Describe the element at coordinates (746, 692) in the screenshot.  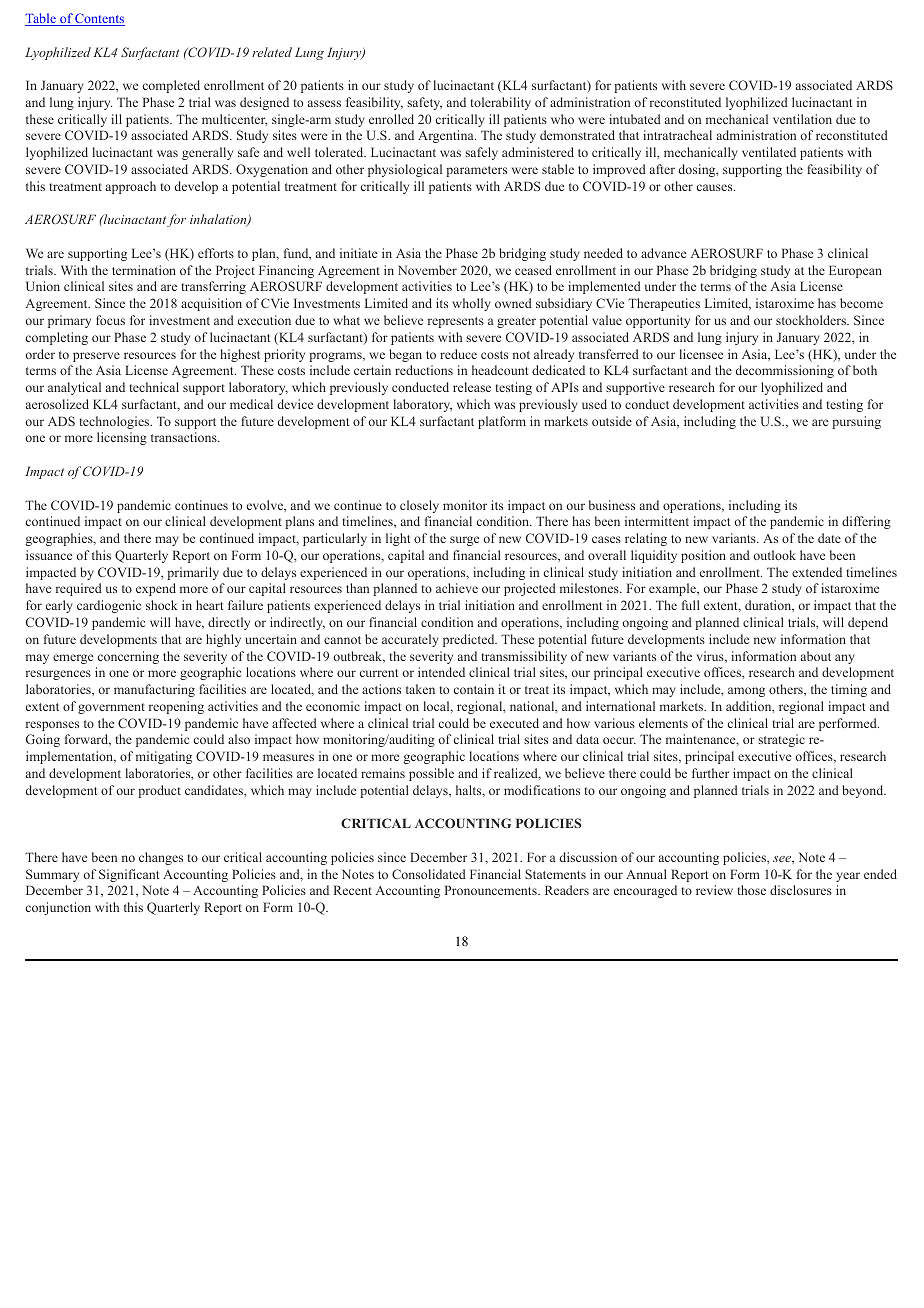
I see `among` at that location.
